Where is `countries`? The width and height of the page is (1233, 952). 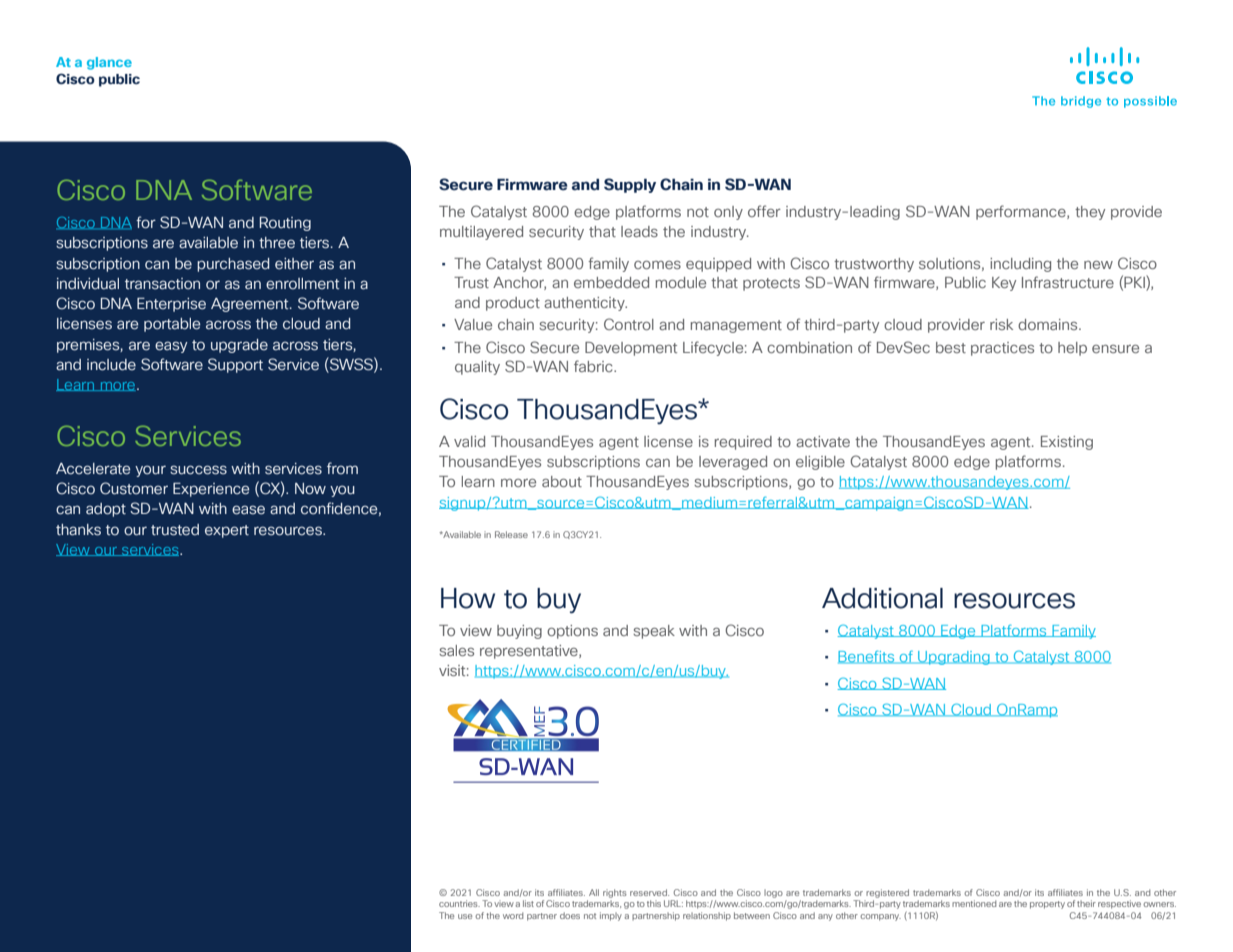
countries is located at coordinates (459, 903).
